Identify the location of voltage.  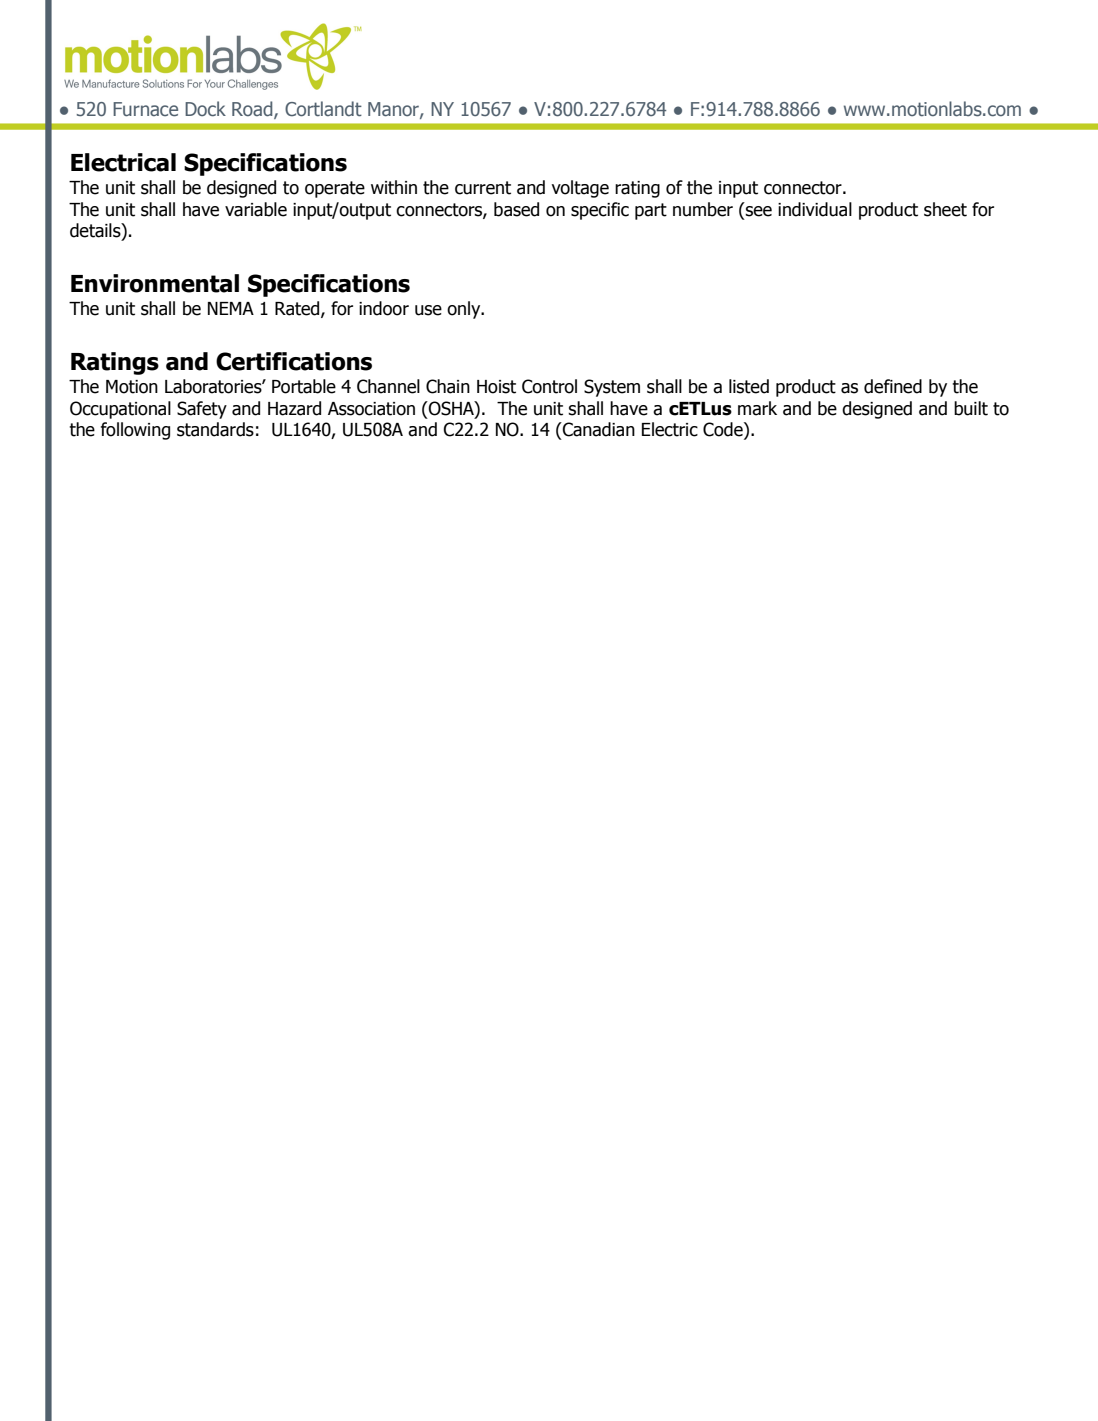
(580, 189).
